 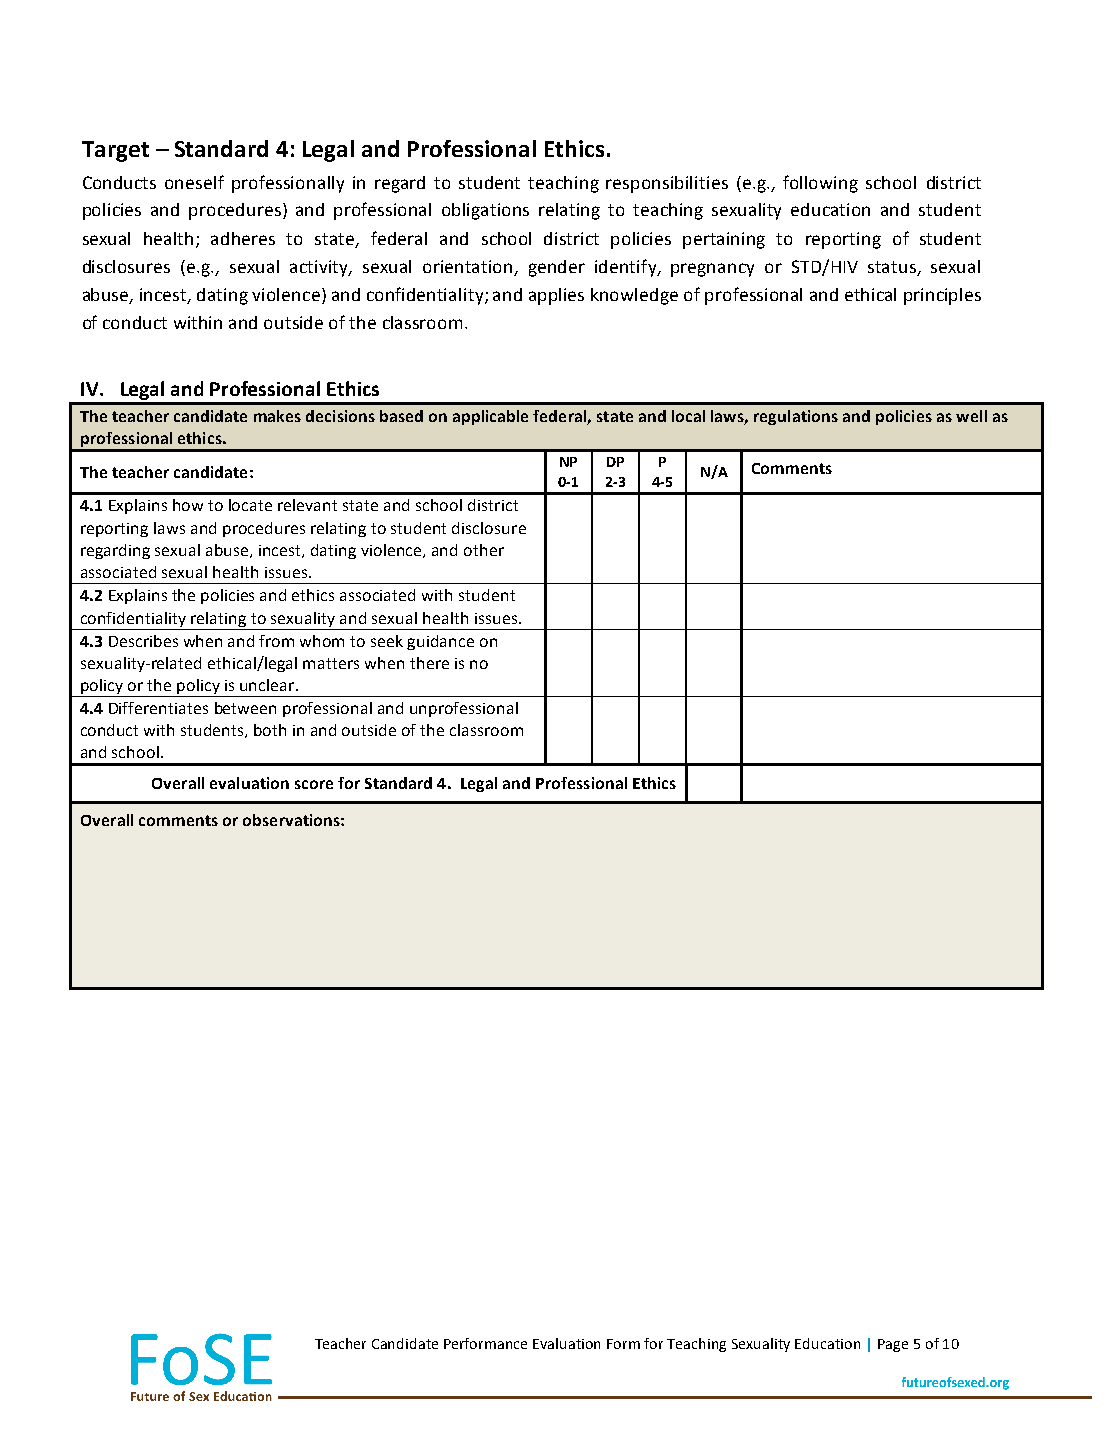 What do you see at coordinates (320, 268) in the image?
I see `activity` at bounding box center [320, 268].
